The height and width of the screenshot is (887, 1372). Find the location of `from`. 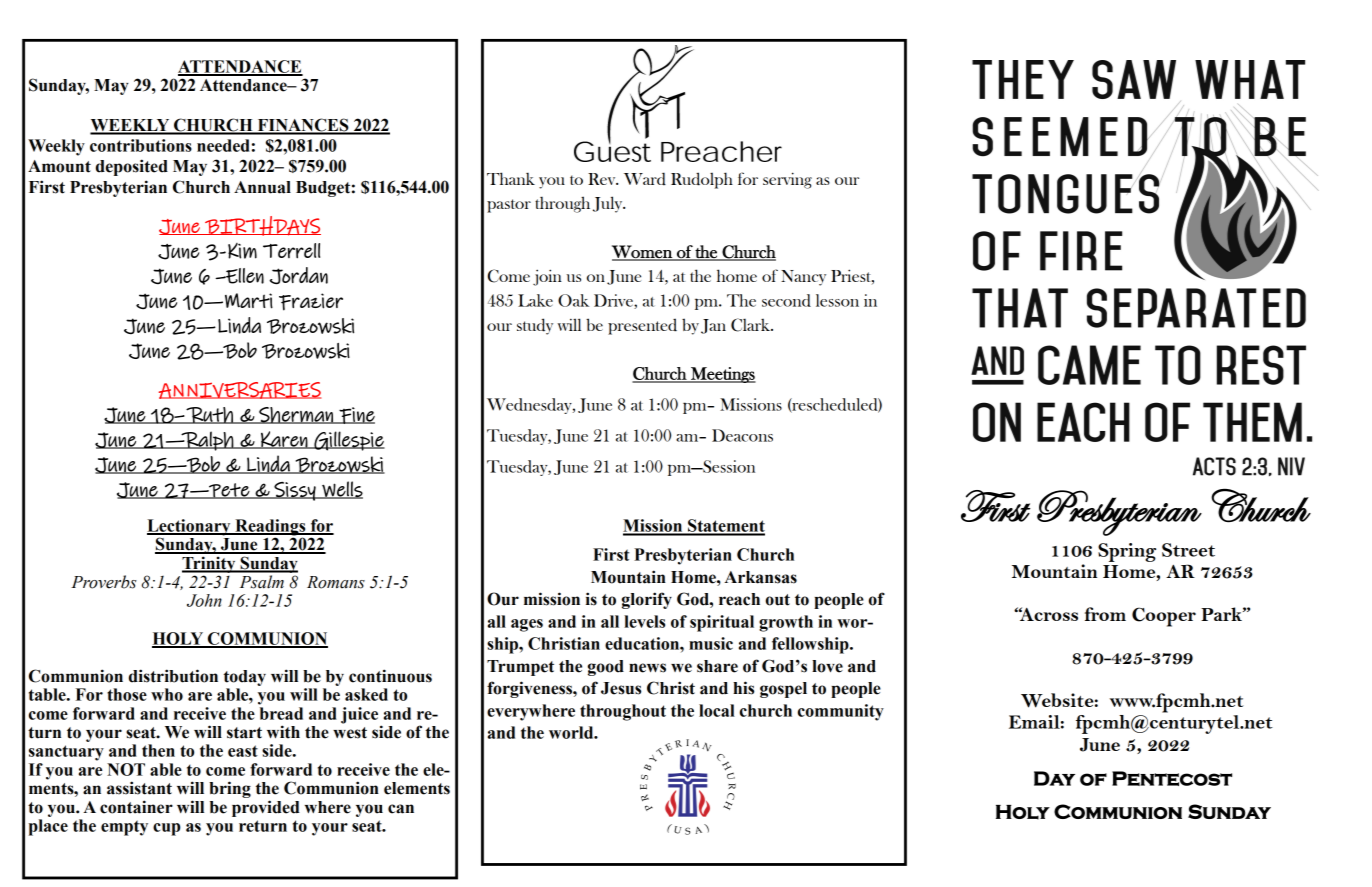

from is located at coordinates (1105, 614).
